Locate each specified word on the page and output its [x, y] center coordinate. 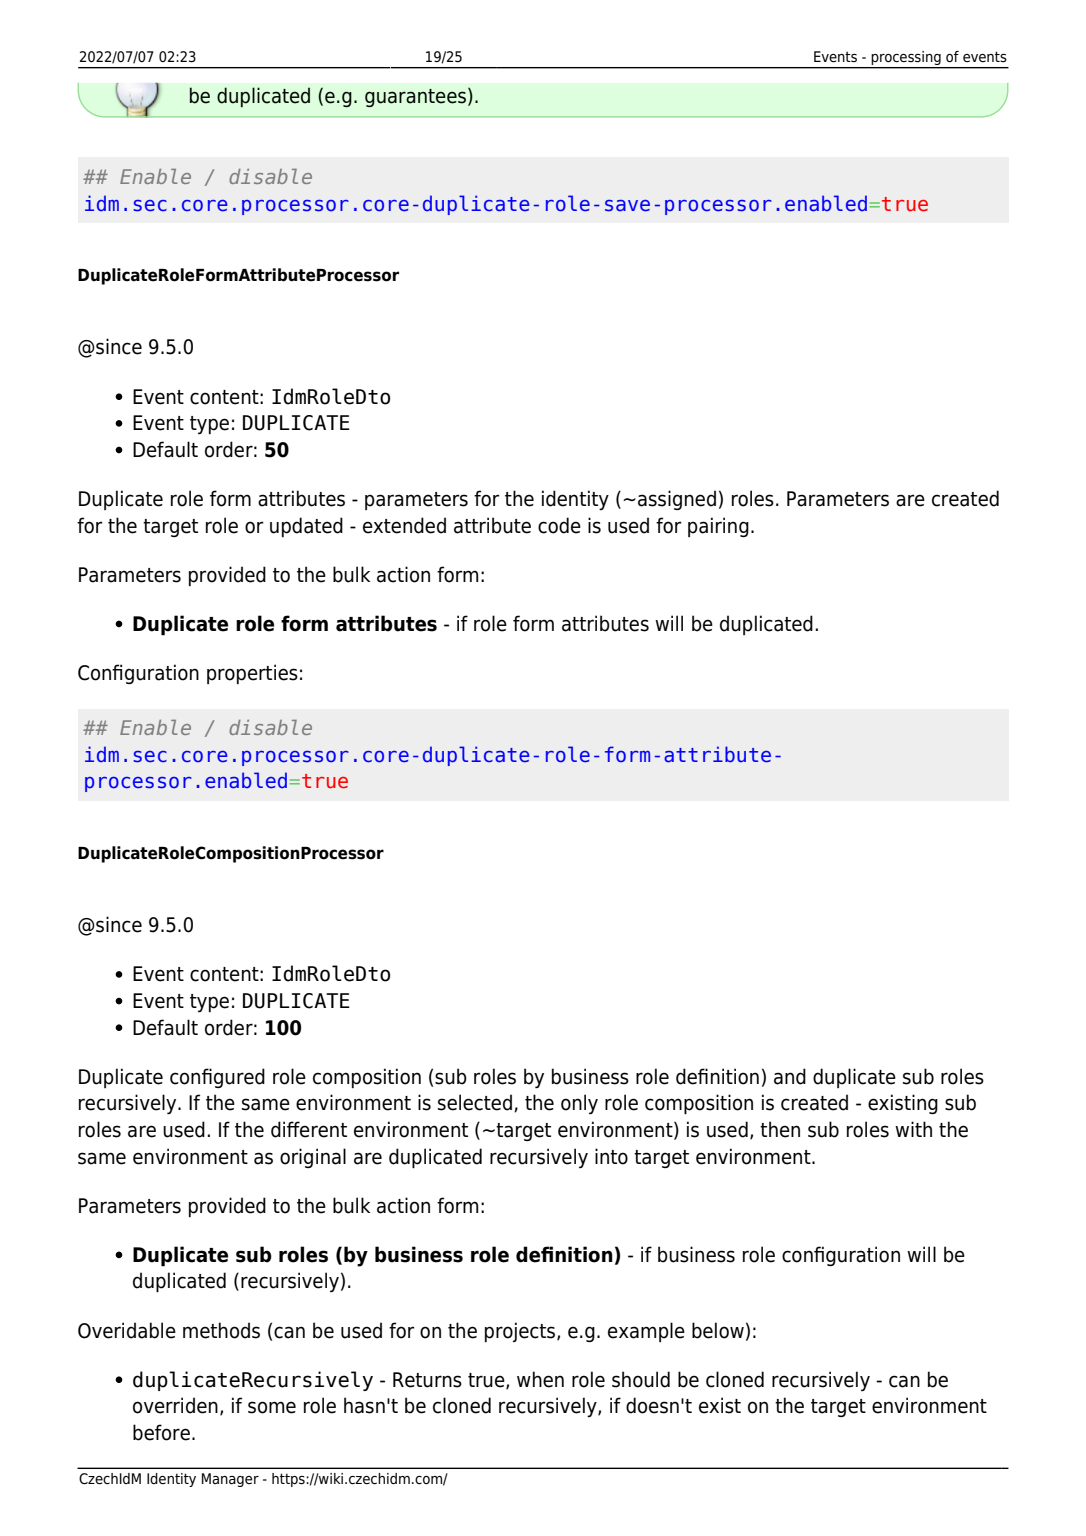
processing [906, 58]
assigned [677, 500]
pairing [718, 527]
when [540, 1379]
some [272, 1407]
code [559, 525]
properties [252, 674]
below [718, 1330]
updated [306, 527]
